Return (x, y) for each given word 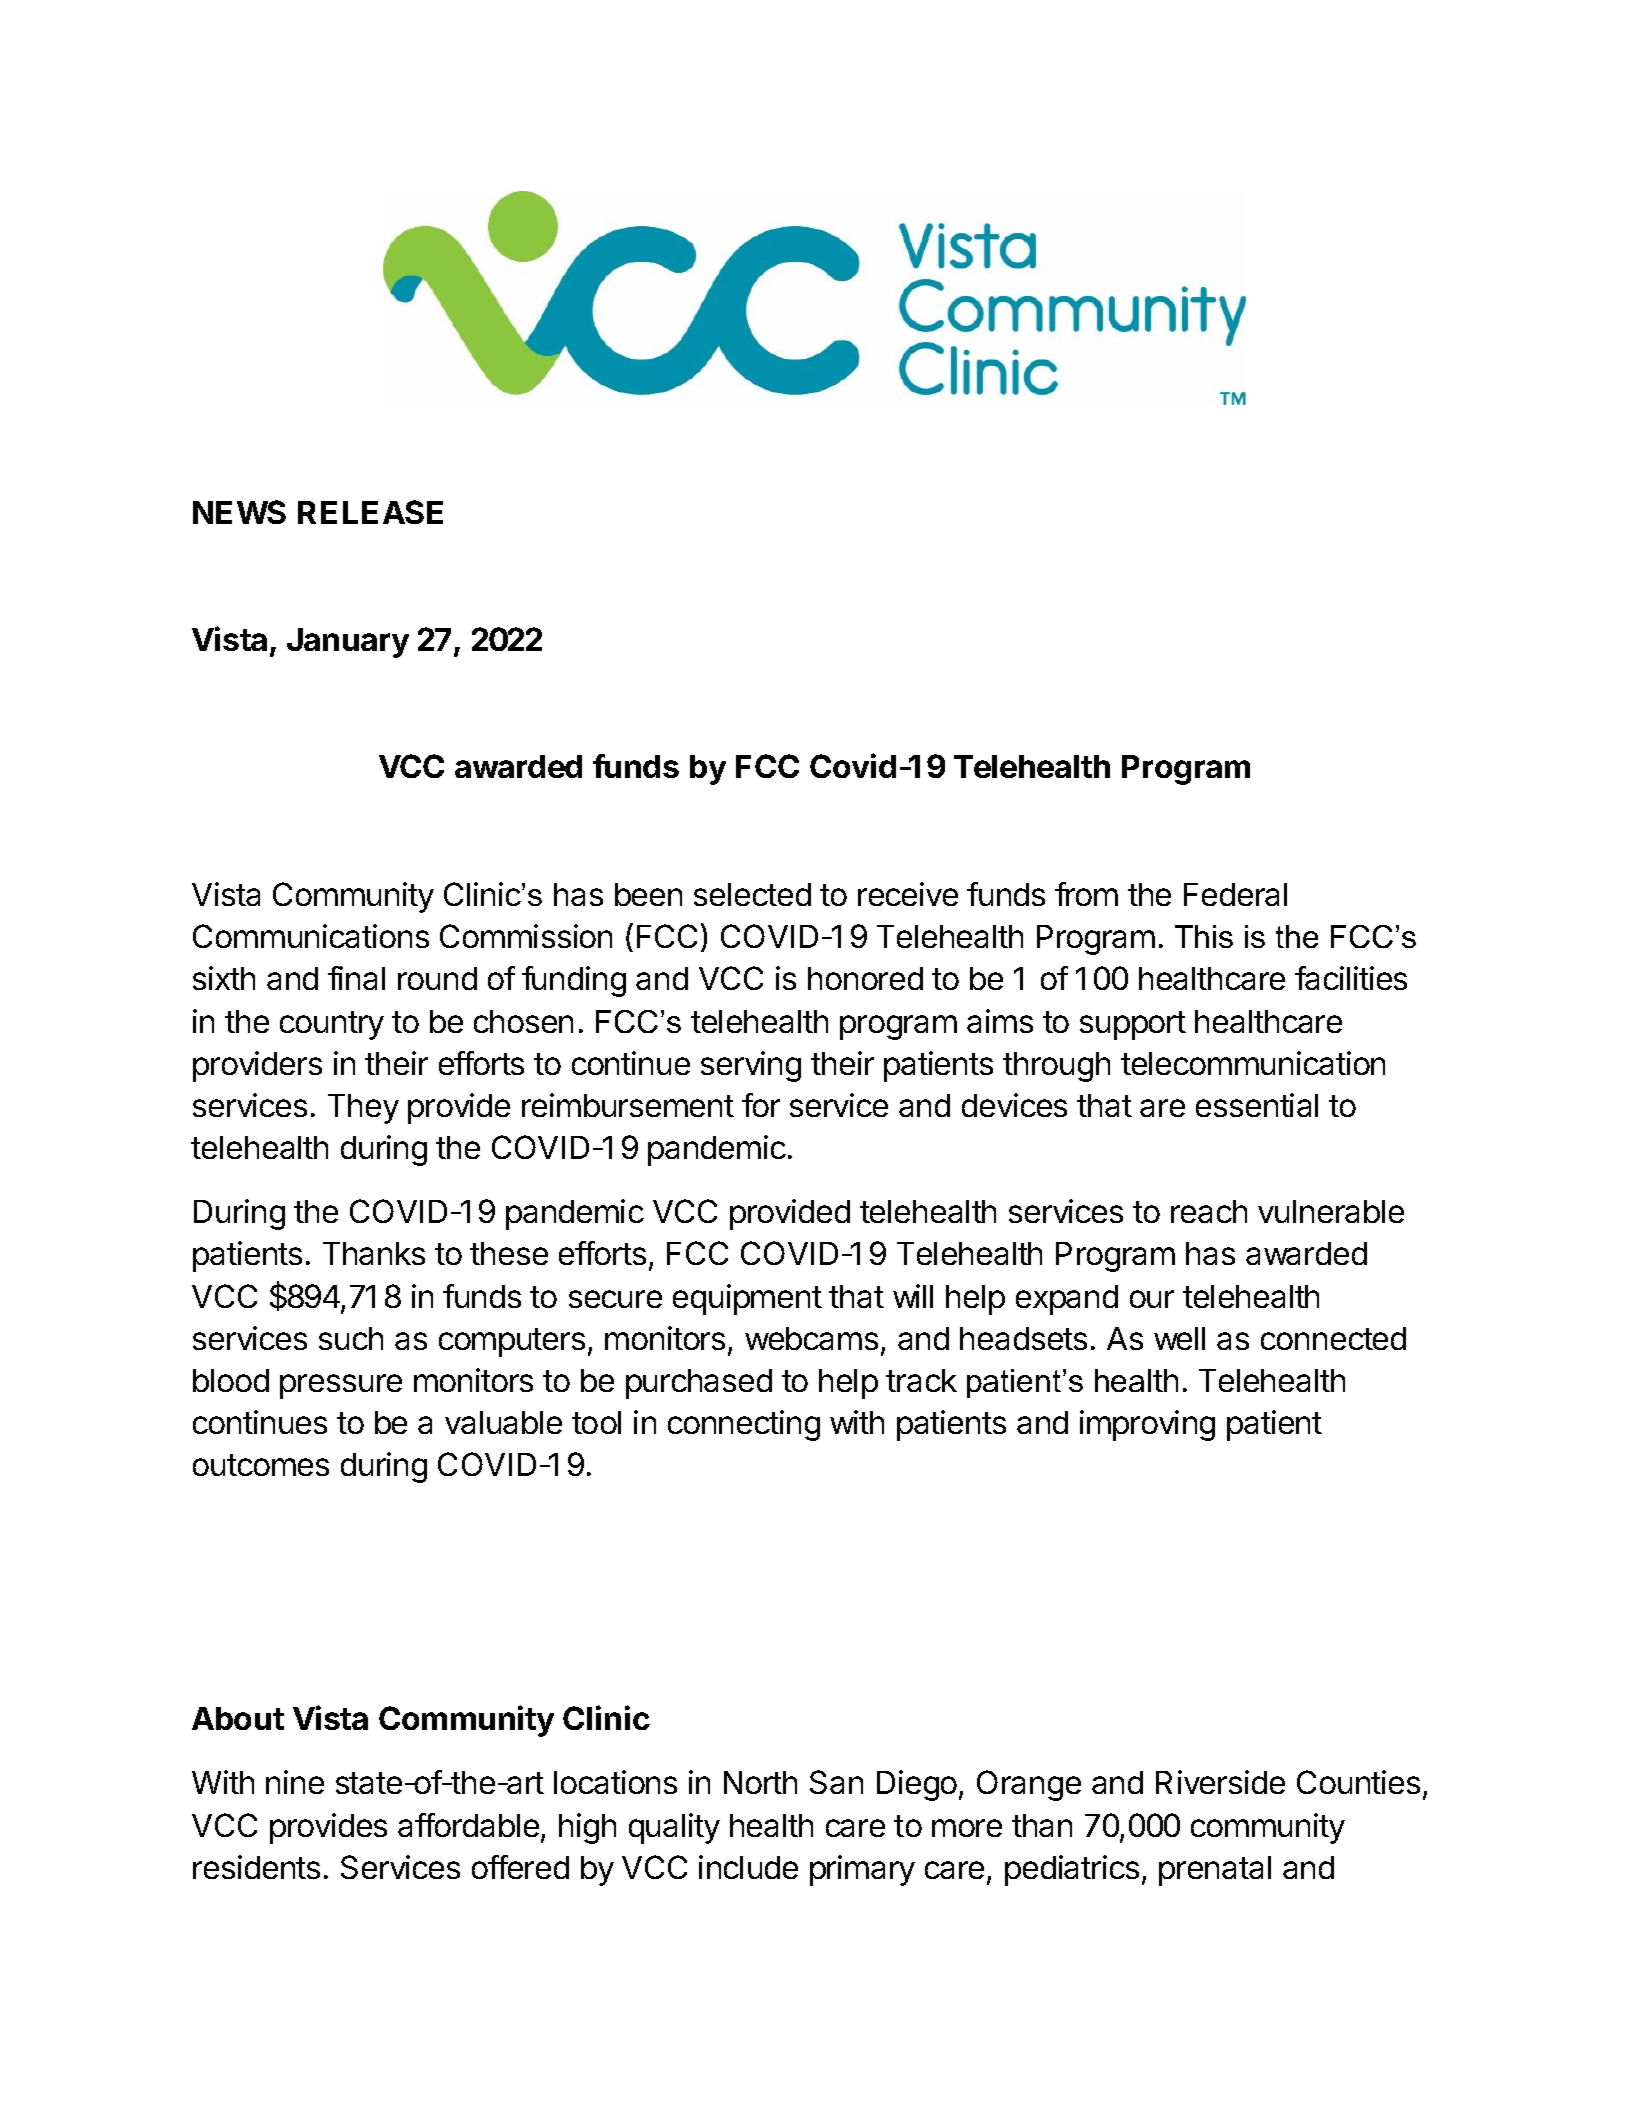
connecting (744, 1425)
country (332, 1025)
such (351, 1338)
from (1086, 894)
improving (1147, 1425)
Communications (311, 936)
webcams (811, 1338)
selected (752, 894)
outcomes (261, 1465)
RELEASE (370, 512)
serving (751, 1066)
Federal (1235, 894)
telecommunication (1253, 1063)
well (1179, 1338)
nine (295, 1782)
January (348, 643)
